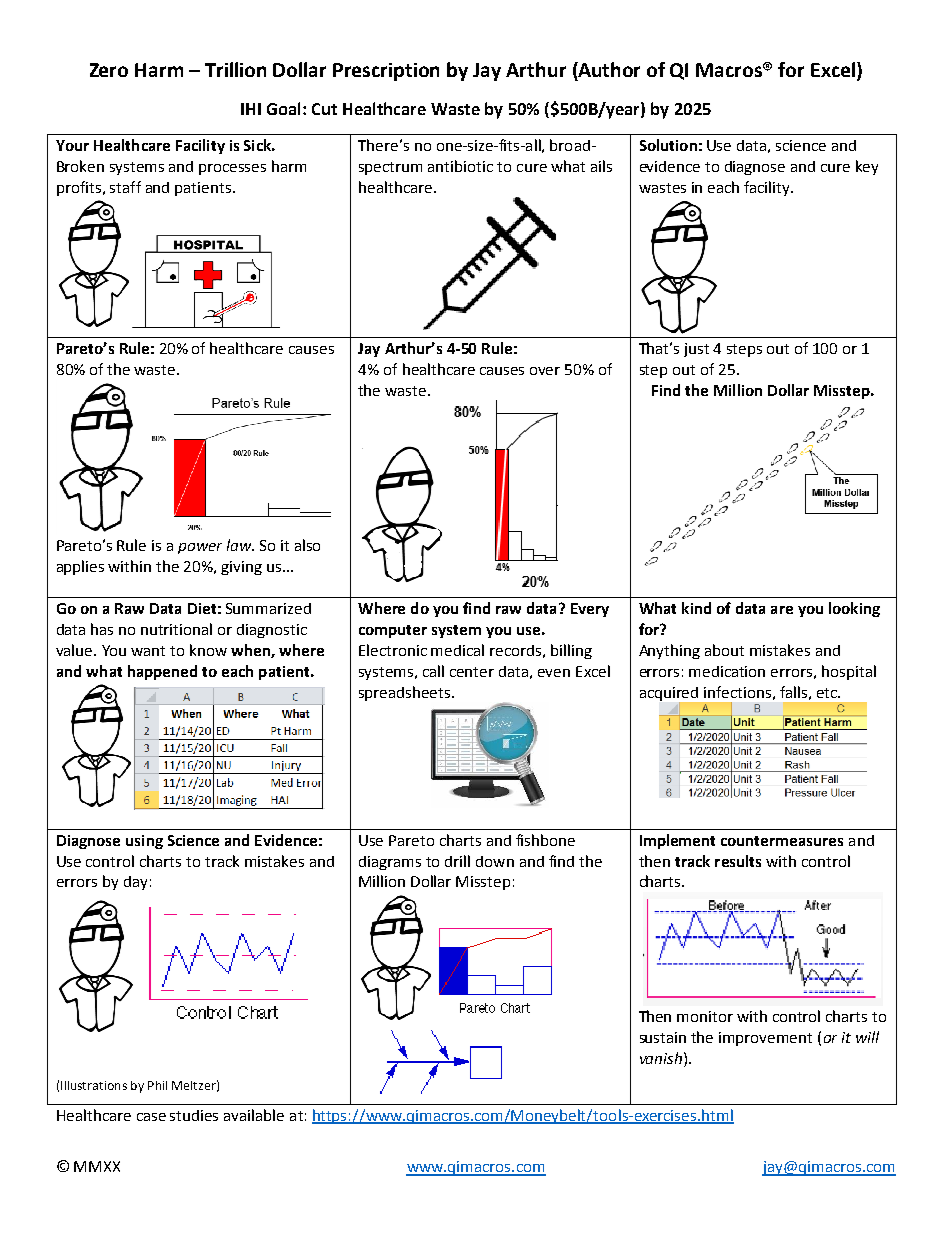 The image size is (952, 1233). I want to click on just, so click(696, 350).
